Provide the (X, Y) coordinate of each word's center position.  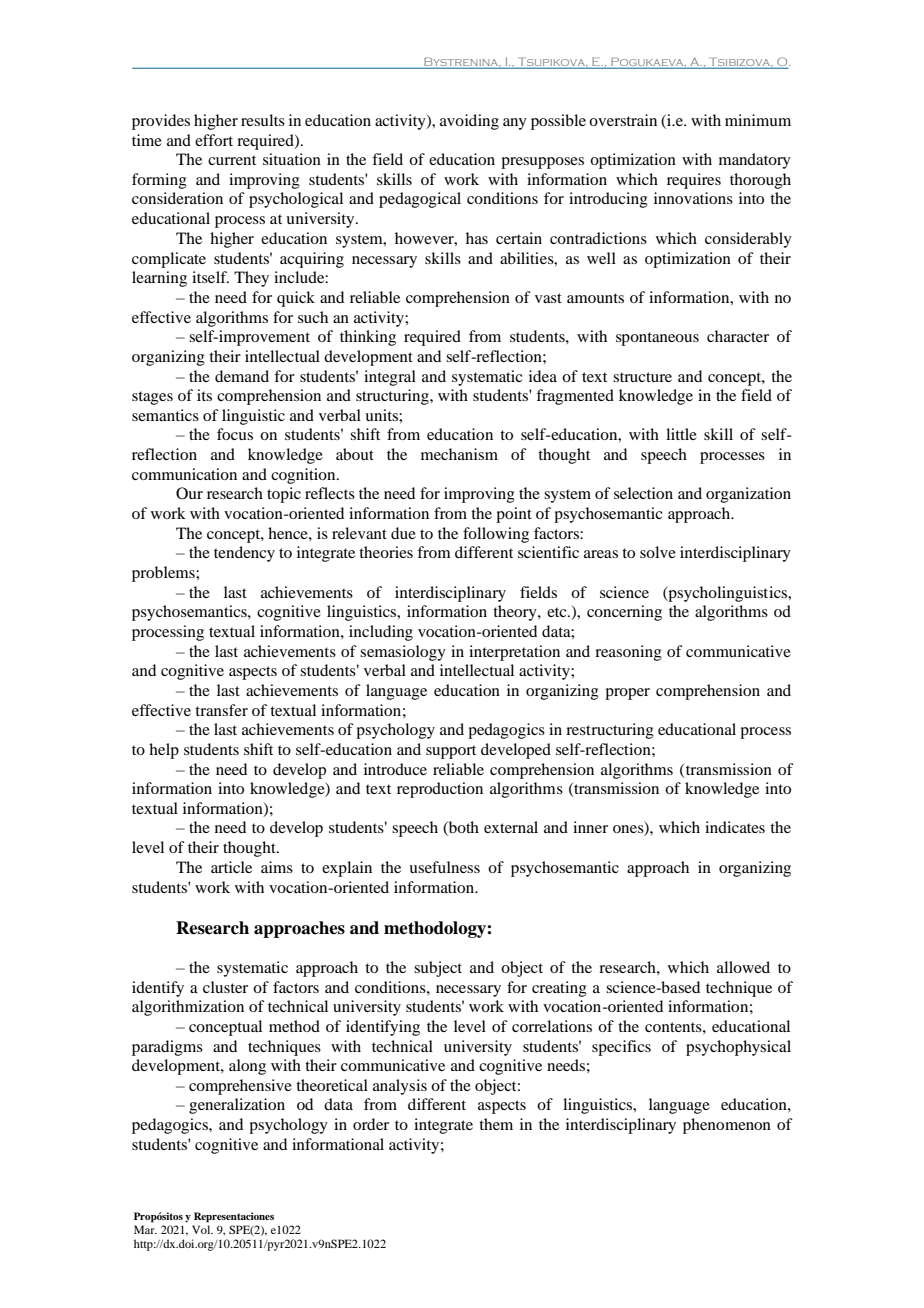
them (496, 1124)
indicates (735, 827)
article (231, 867)
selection (643, 493)
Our (189, 493)
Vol (202, 1229)
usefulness (444, 867)
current (232, 160)
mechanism (459, 454)
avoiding (469, 122)
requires (694, 181)
